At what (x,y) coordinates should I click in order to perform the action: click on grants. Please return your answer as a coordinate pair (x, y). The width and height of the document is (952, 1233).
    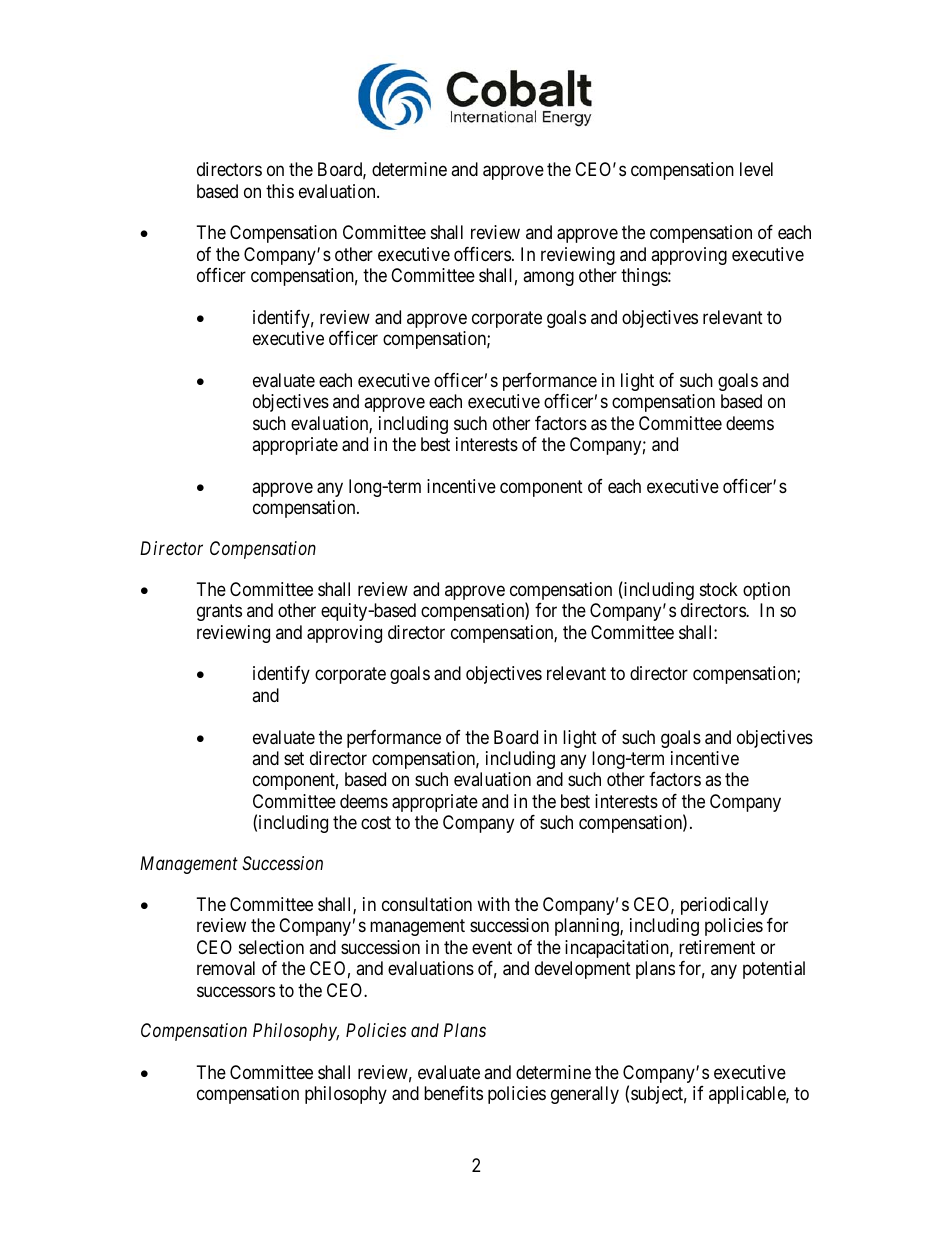
    Looking at the image, I should click on (219, 613).
